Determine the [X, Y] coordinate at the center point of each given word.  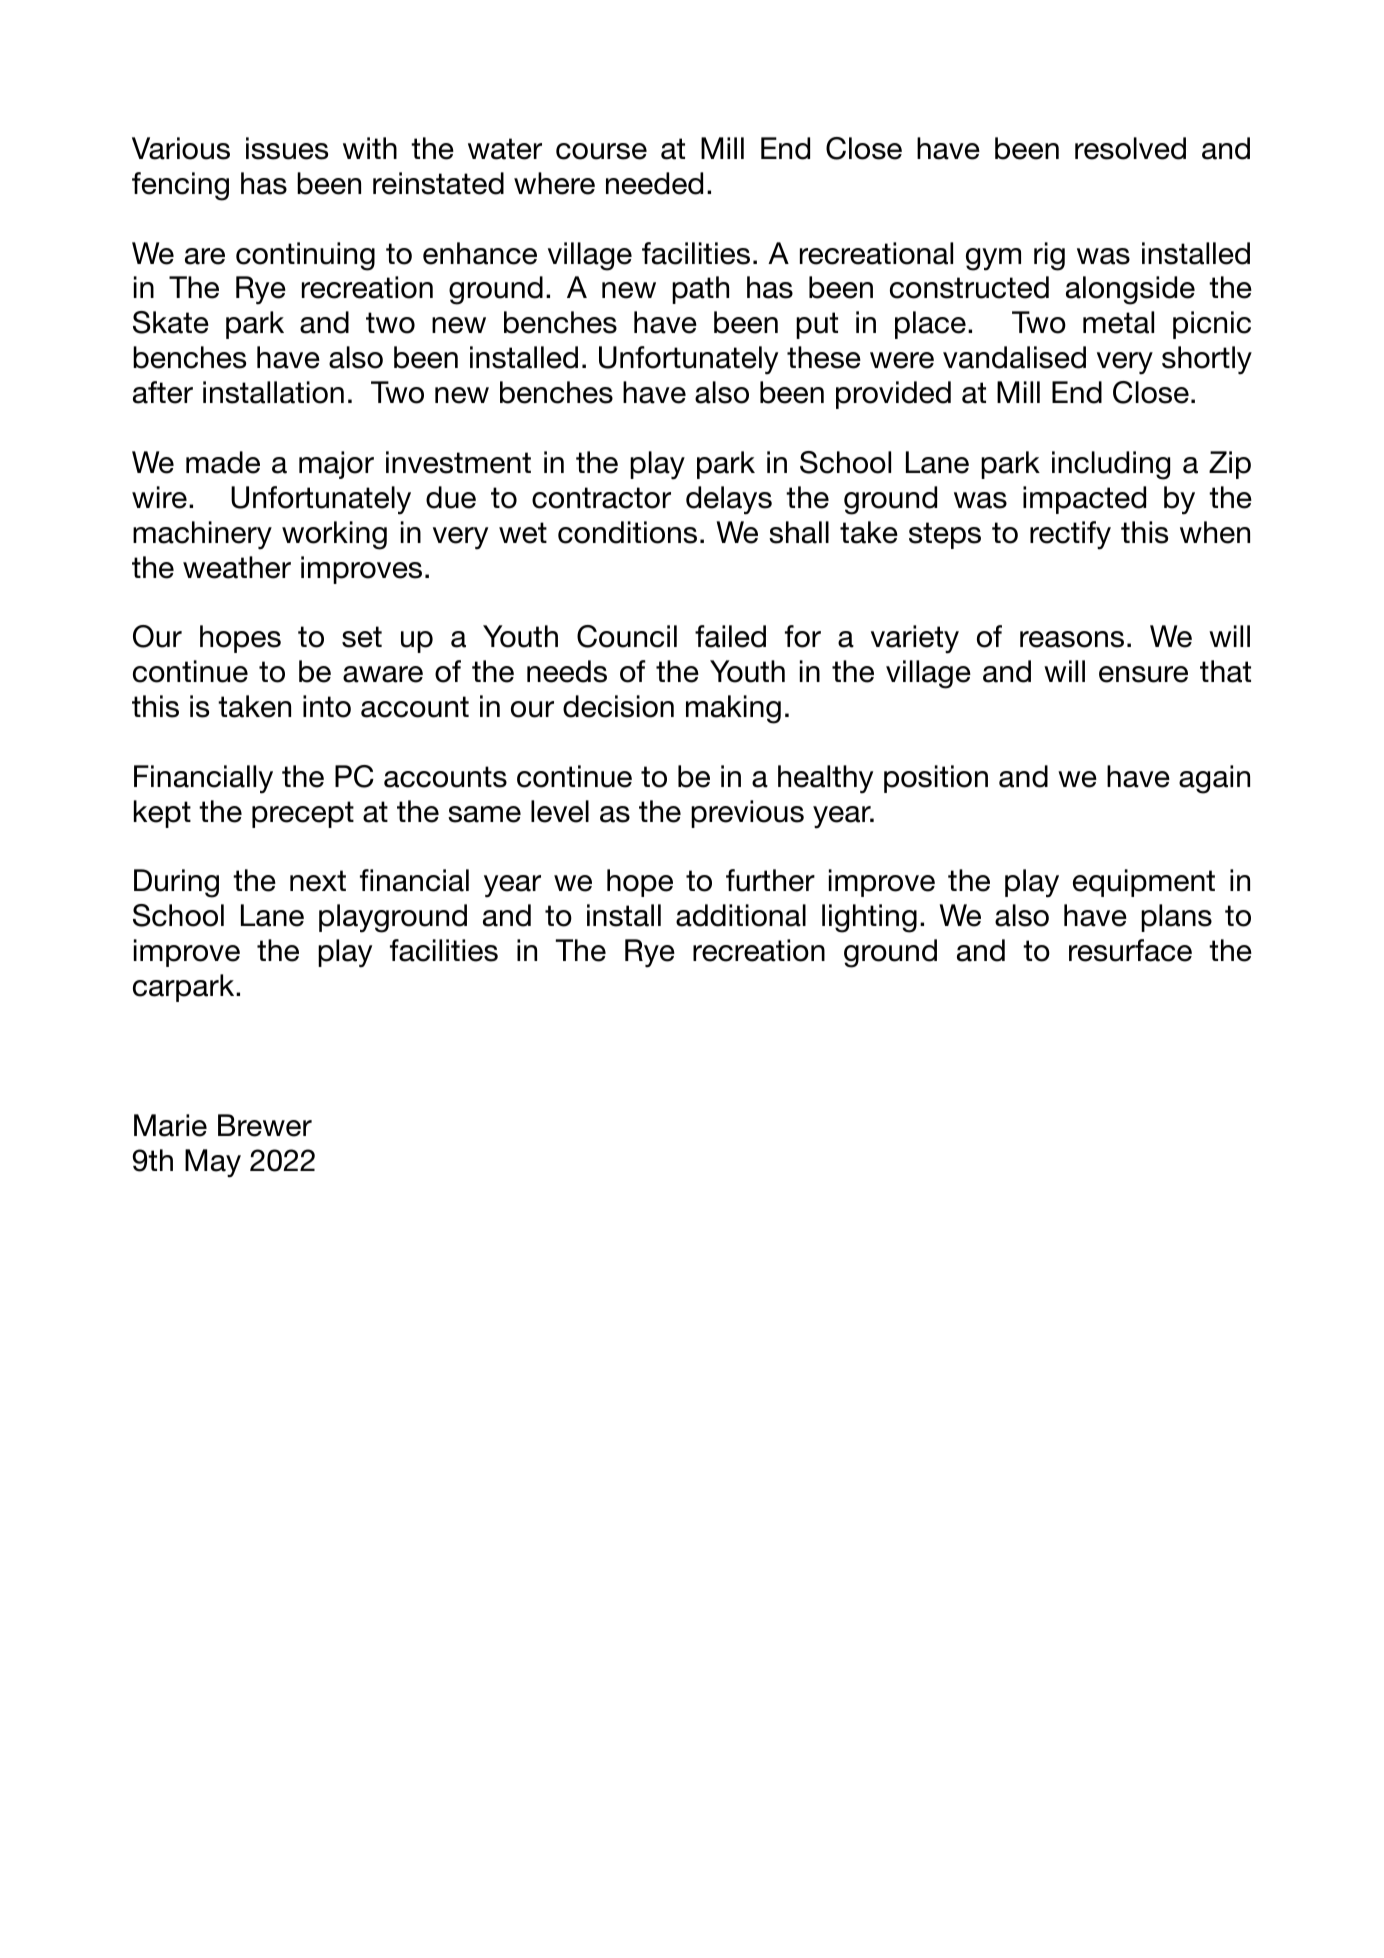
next [318, 881]
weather [237, 567]
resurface [1130, 950]
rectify [1070, 535]
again [1214, 779]
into [327, 706]
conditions [627, 532]
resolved [1130, 148]
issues [287, 148]
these [824, 357]
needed [654, 183]
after [163, 392]
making [733, 709]
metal [1118, 322]
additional [741, 915]
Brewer [265, 1125]
